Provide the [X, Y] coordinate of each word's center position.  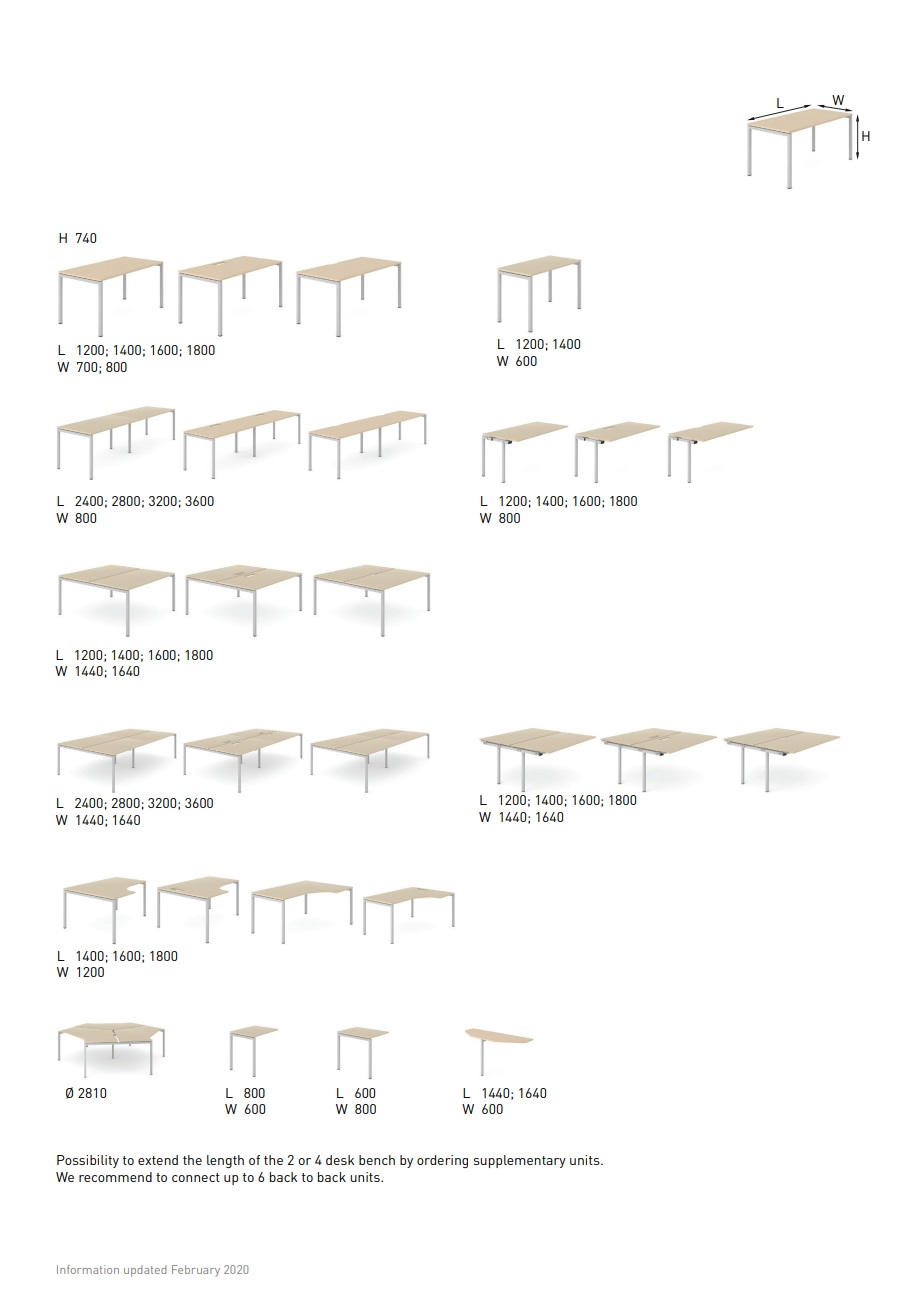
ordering [442, 1161]
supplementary [520, 1161]
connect [196, 1177]
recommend [115, 1177]
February [196, 1271]
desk [340, 1160]
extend [158, 1160]
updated [145, 1271]
